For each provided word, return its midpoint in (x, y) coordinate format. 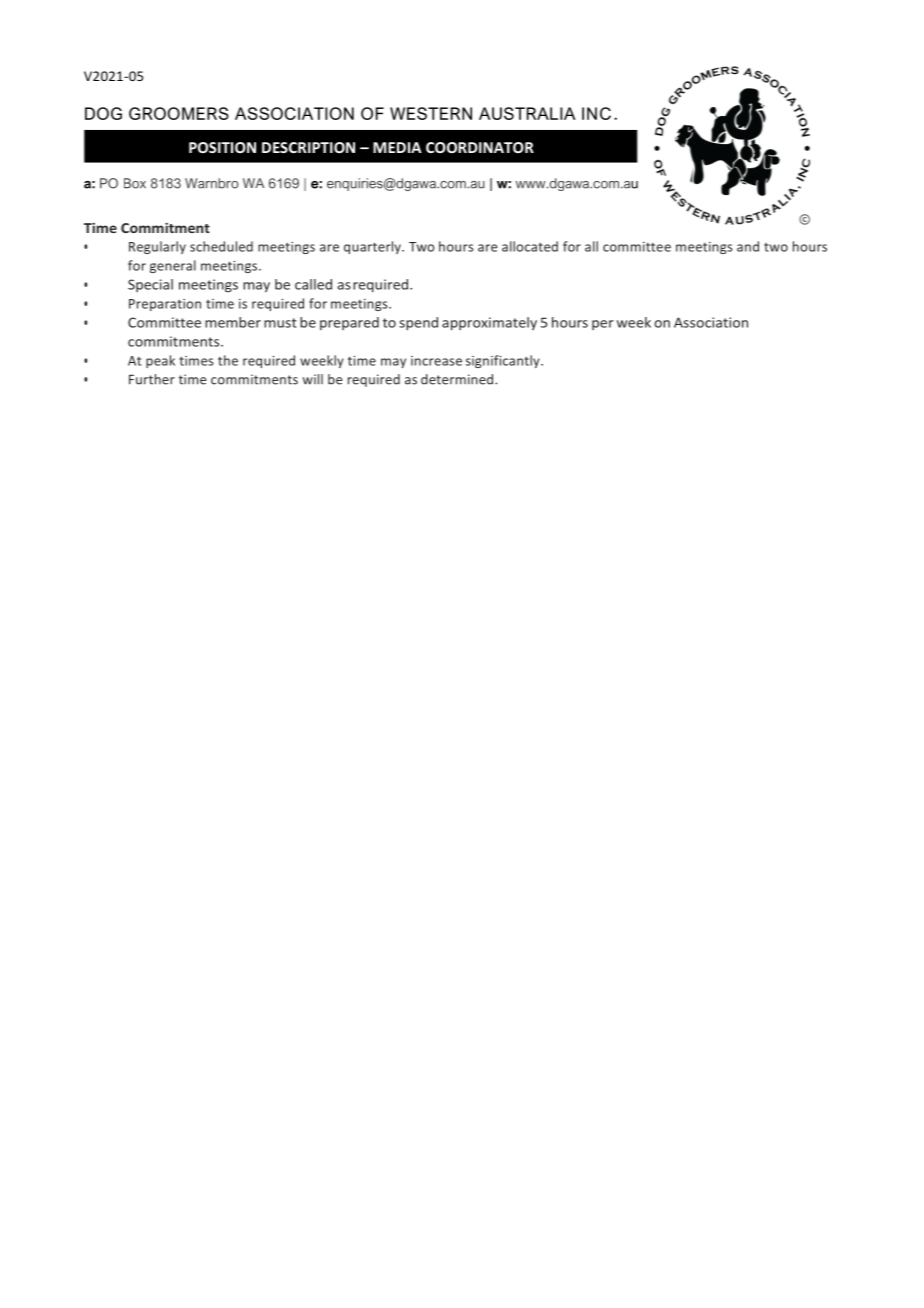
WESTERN (431, 113)
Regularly (157, 247)
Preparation (165, 305)
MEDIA (397, 147)
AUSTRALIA (527, 113)
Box (135, 183)
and (748, 246)
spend (418, 324)
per (603, 325)
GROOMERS (179, 113)
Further (152, 379)
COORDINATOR (480, 147)
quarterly (374, 247)
